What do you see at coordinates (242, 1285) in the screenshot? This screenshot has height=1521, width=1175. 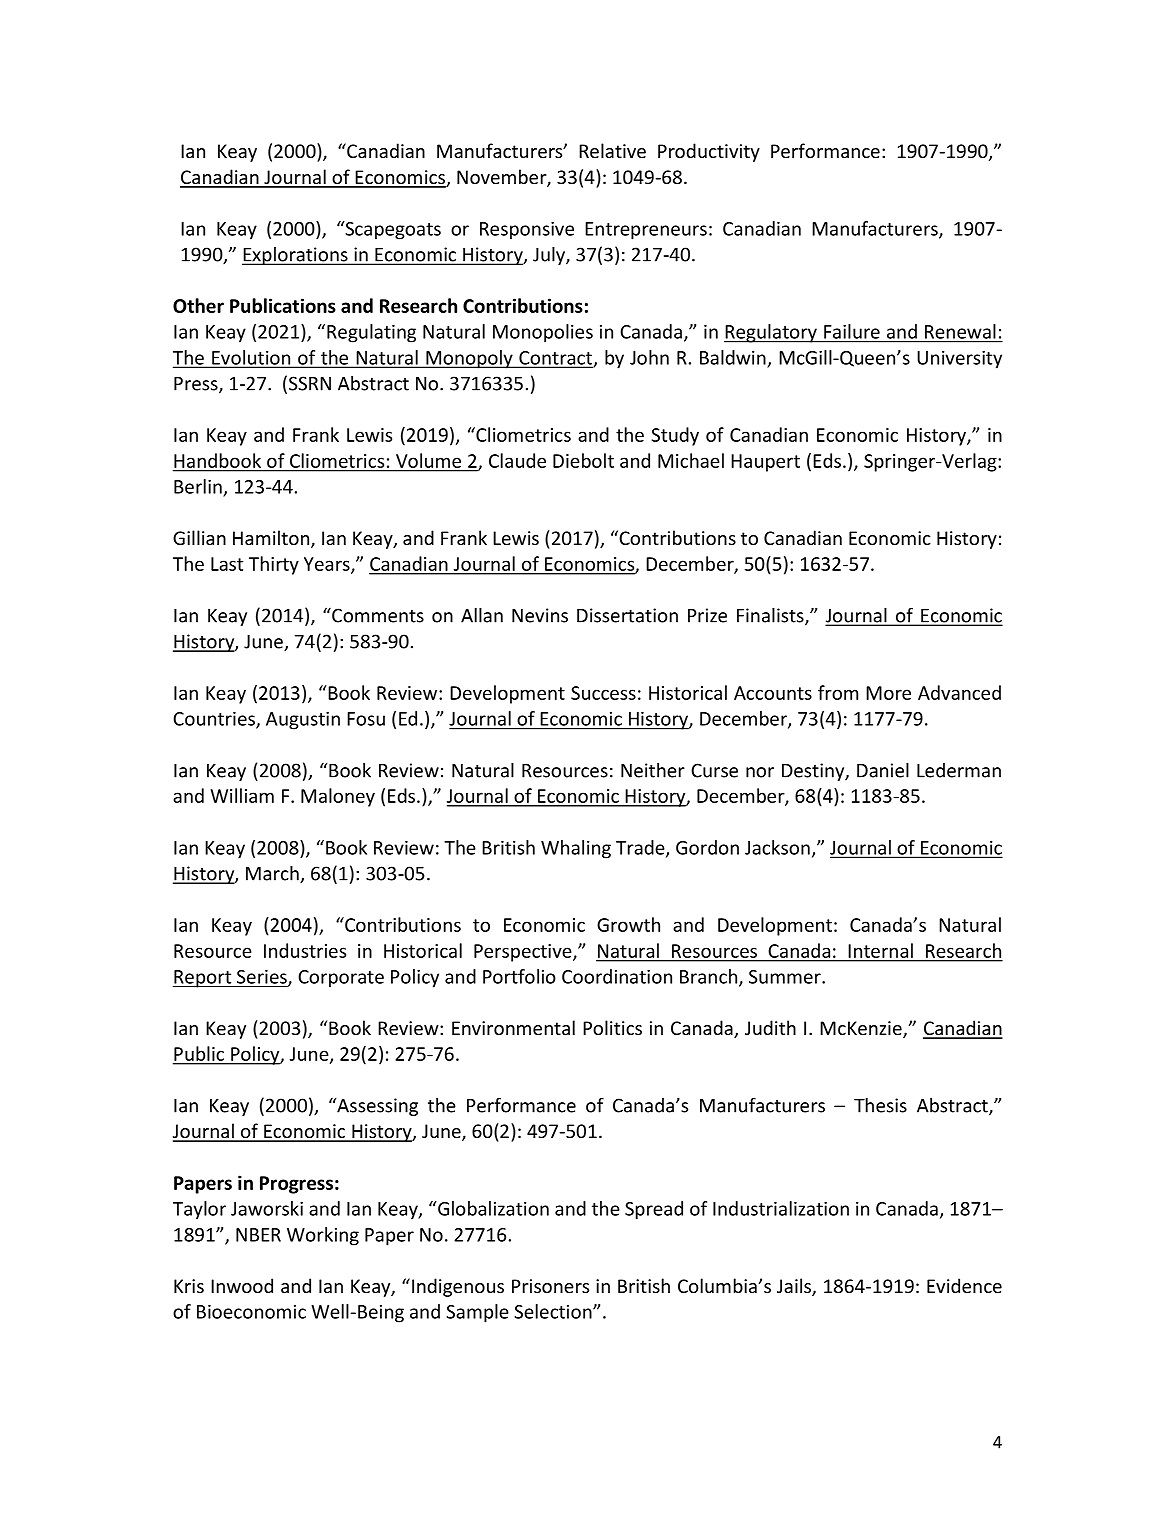 I see `Inwood` at bounding box center [242, 1285].
